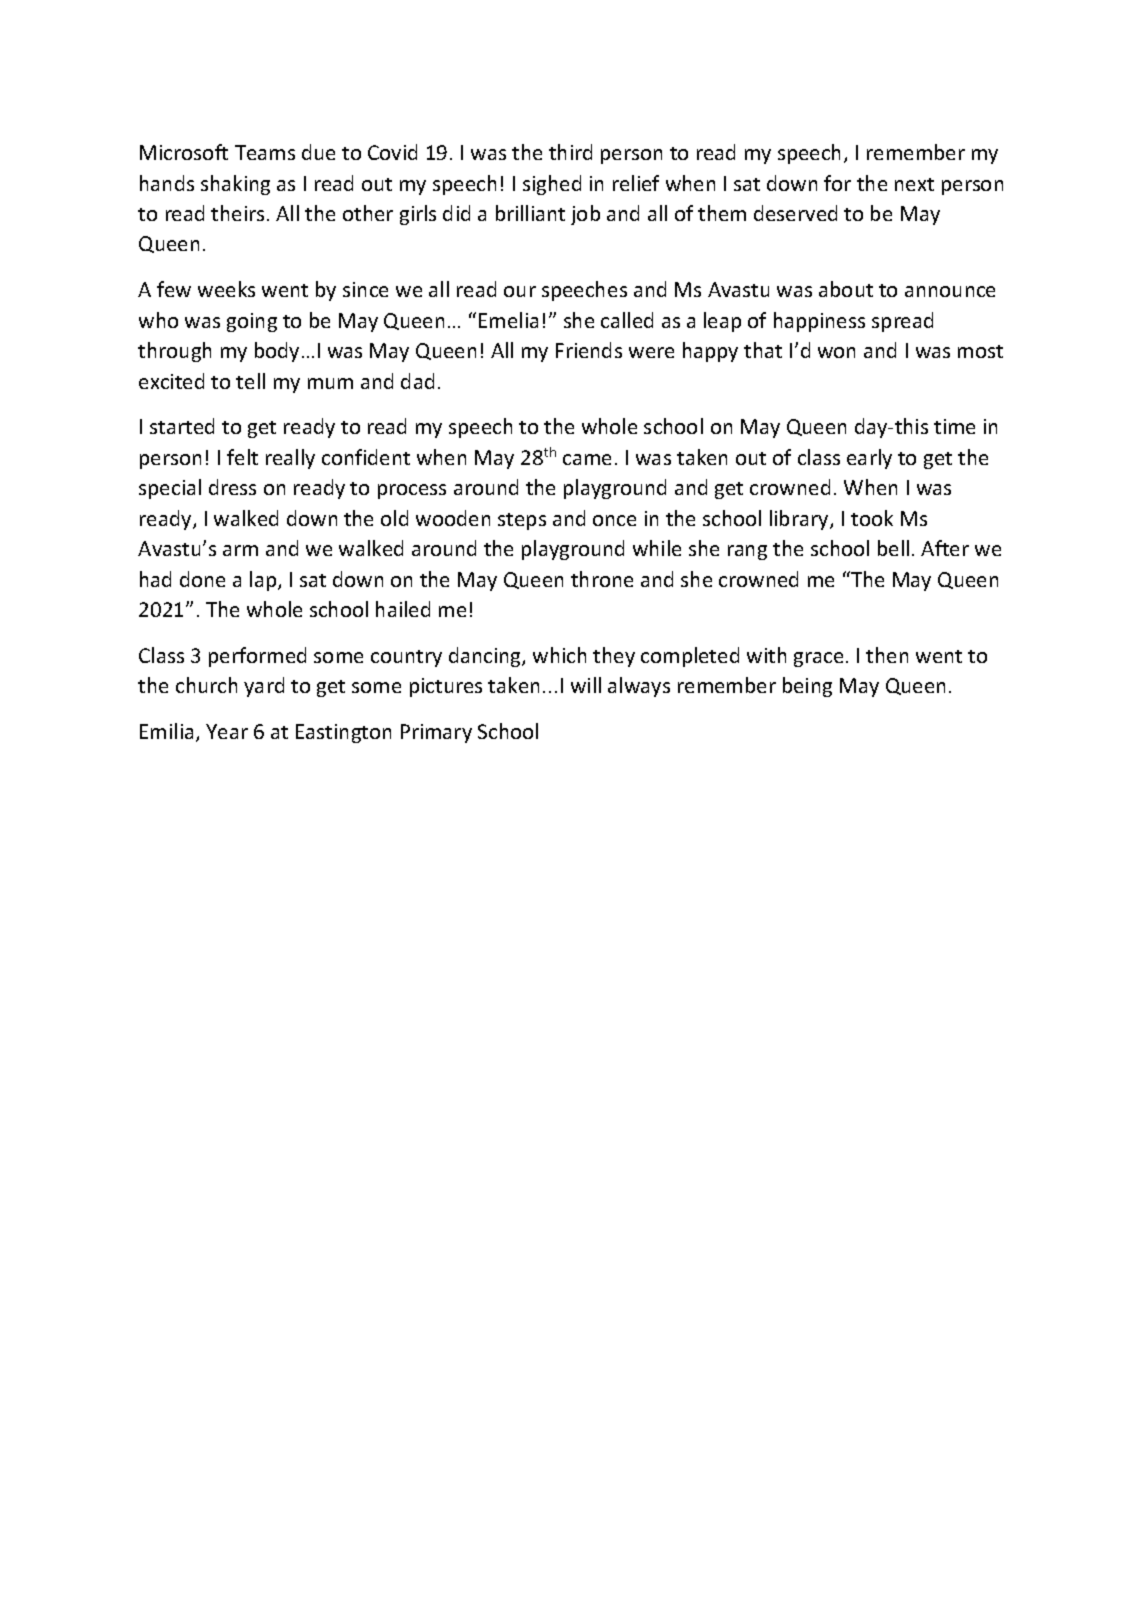  What do you see at coordinates (242, 457) in the image?
I see `felt` at bounding box center [242, 457].
